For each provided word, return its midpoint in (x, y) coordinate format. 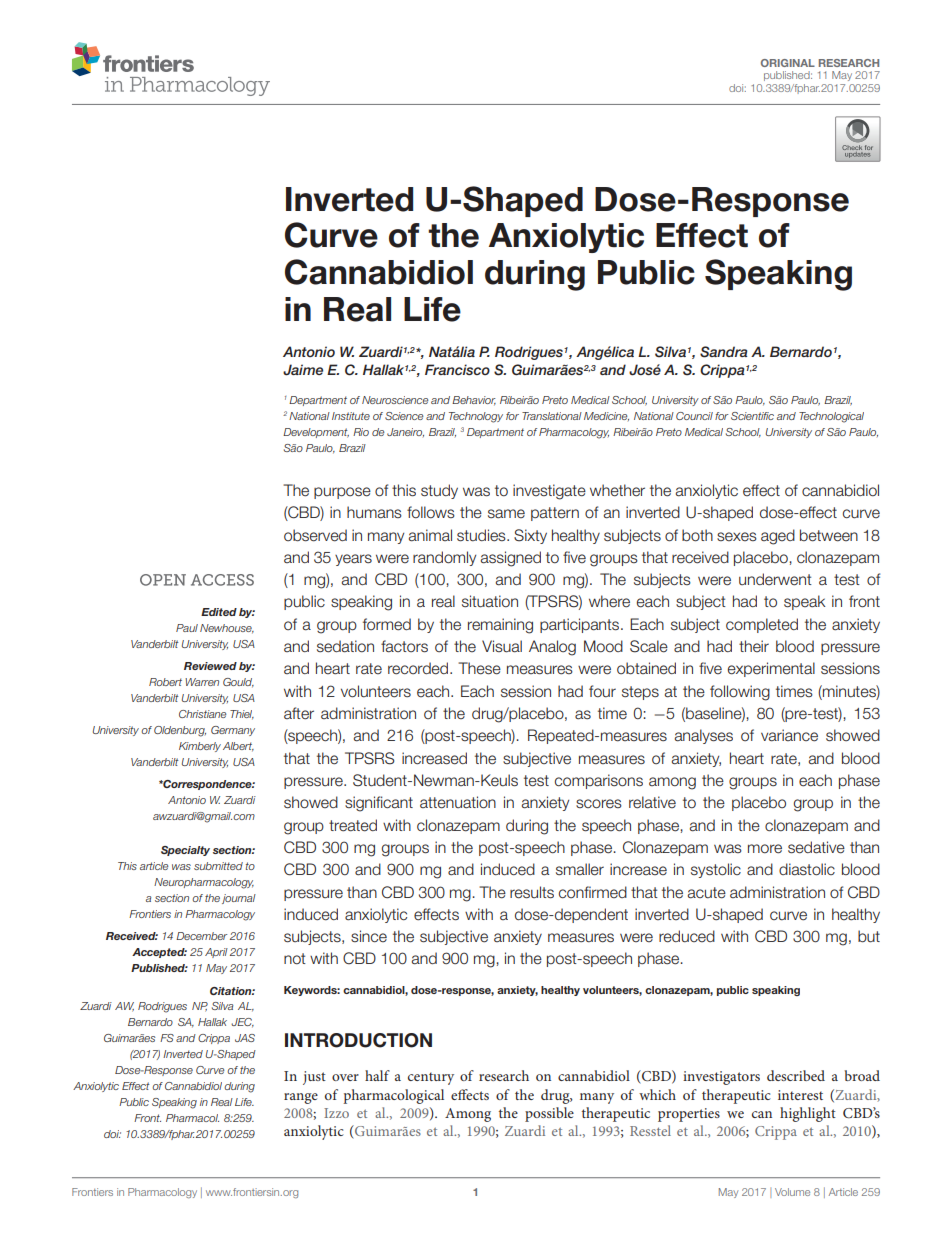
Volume (792, 1192)
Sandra (723, 352)
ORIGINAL (788, 63)
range (301, 1098)
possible (549, 1114)
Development (316, 433)
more (765, 849)
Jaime (303, 370)
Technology (476, 417)
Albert (238, 747)
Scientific (752, 416)
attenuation (458, 802)
